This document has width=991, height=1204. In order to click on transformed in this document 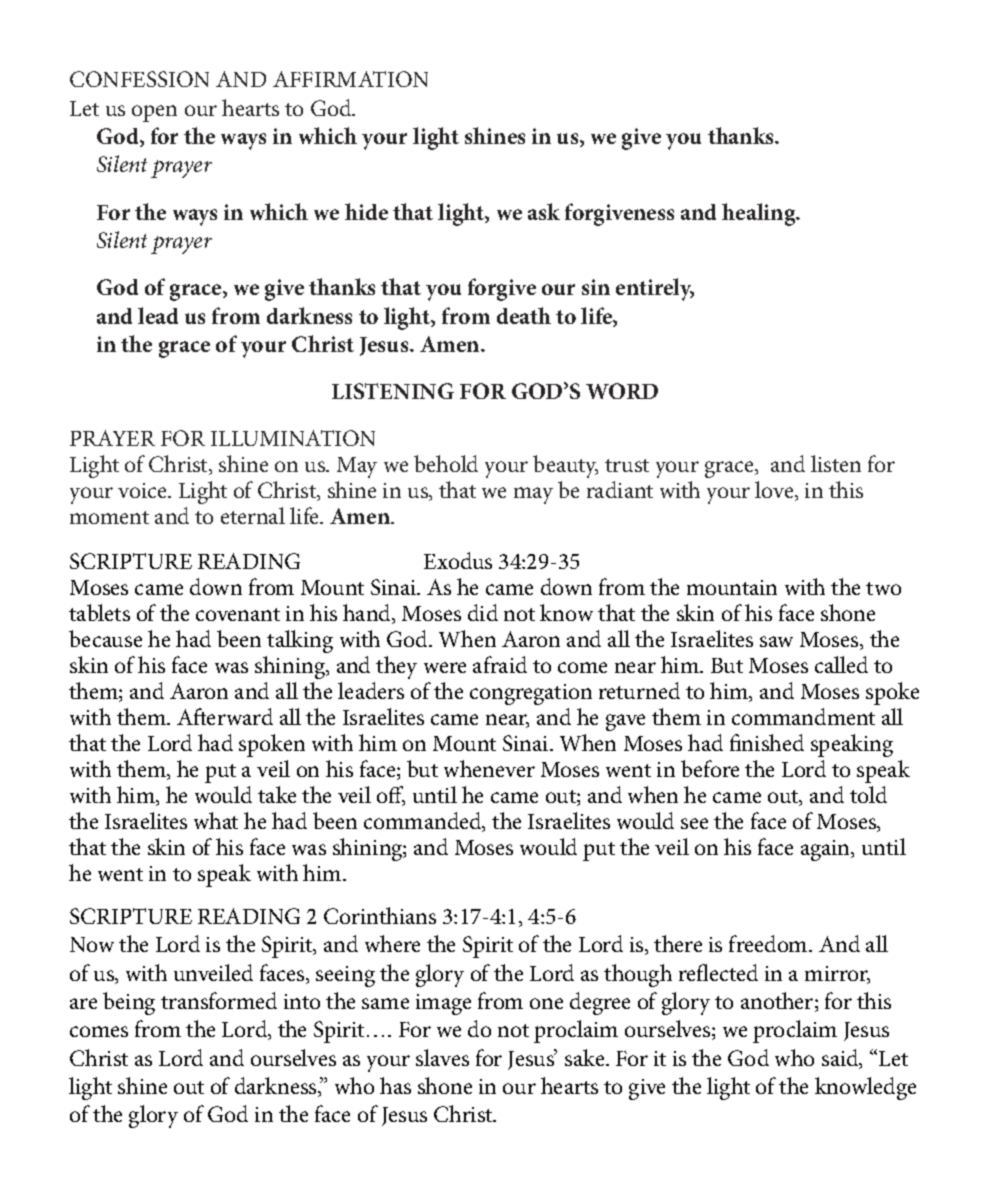, I will do `click(219, 1000)`.
